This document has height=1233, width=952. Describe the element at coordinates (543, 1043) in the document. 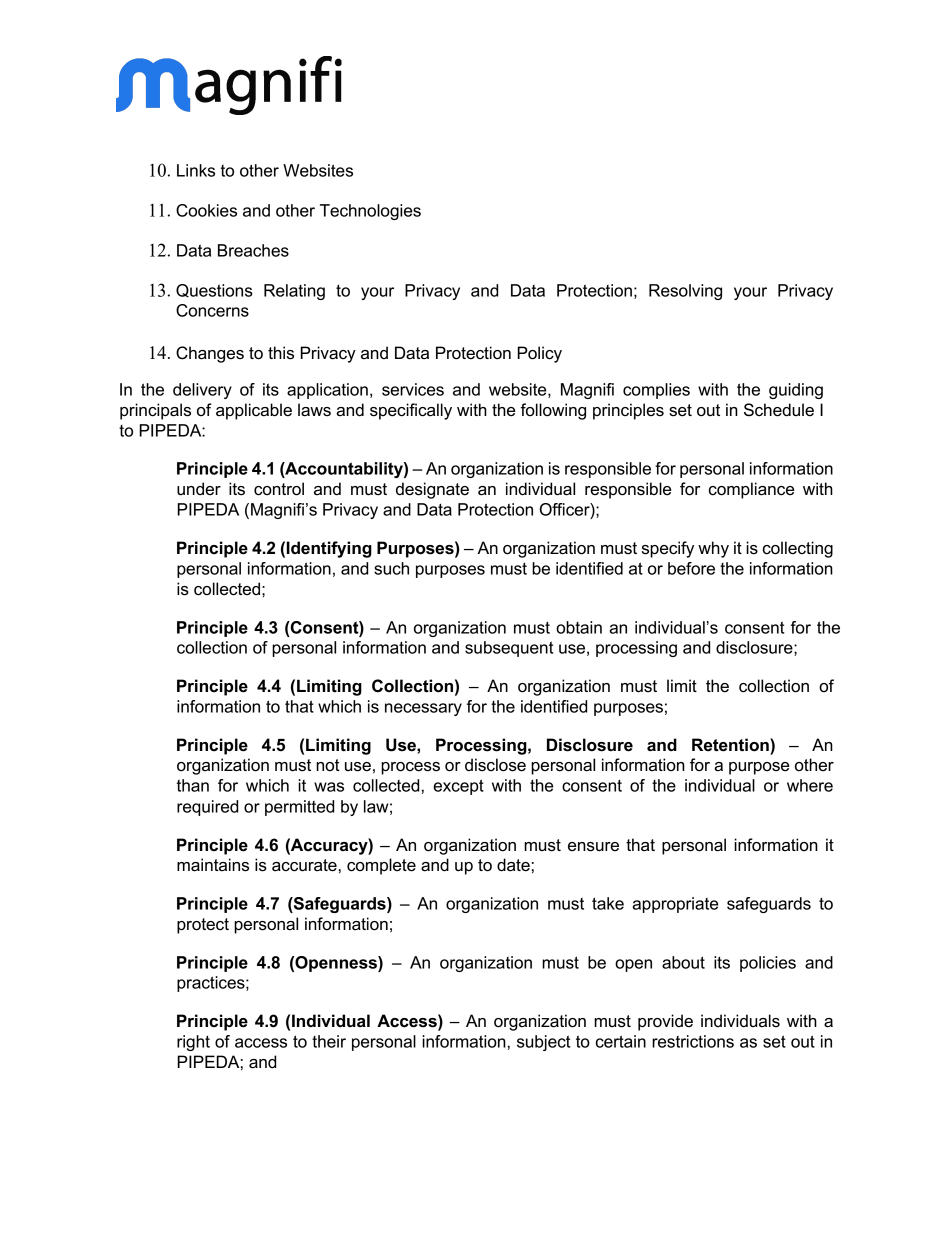

I see `subject` at that location.
